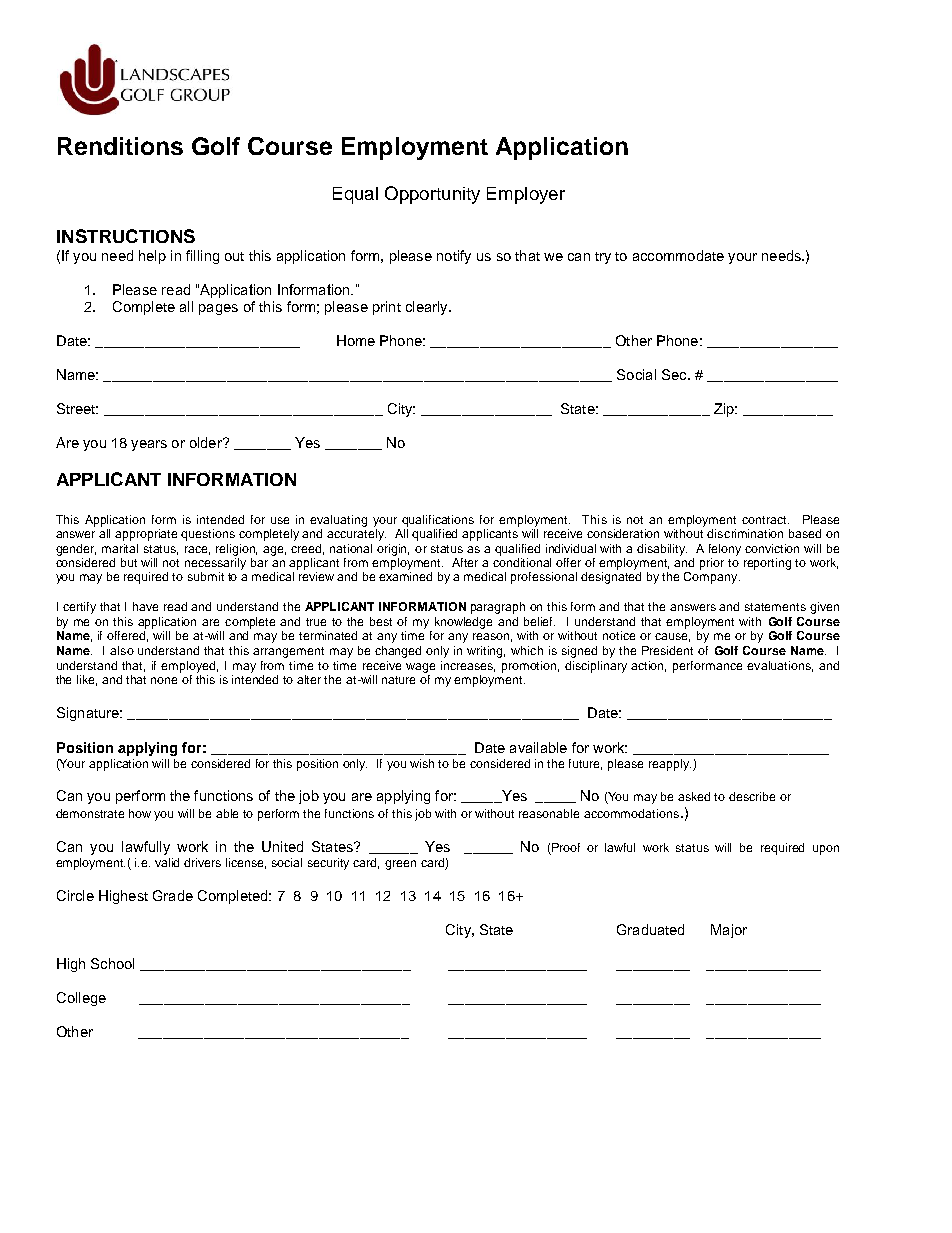  What do you see at coordinates (120, 146) in the screenshot?
I see `Renditions` at bounding box center [120, 146].
